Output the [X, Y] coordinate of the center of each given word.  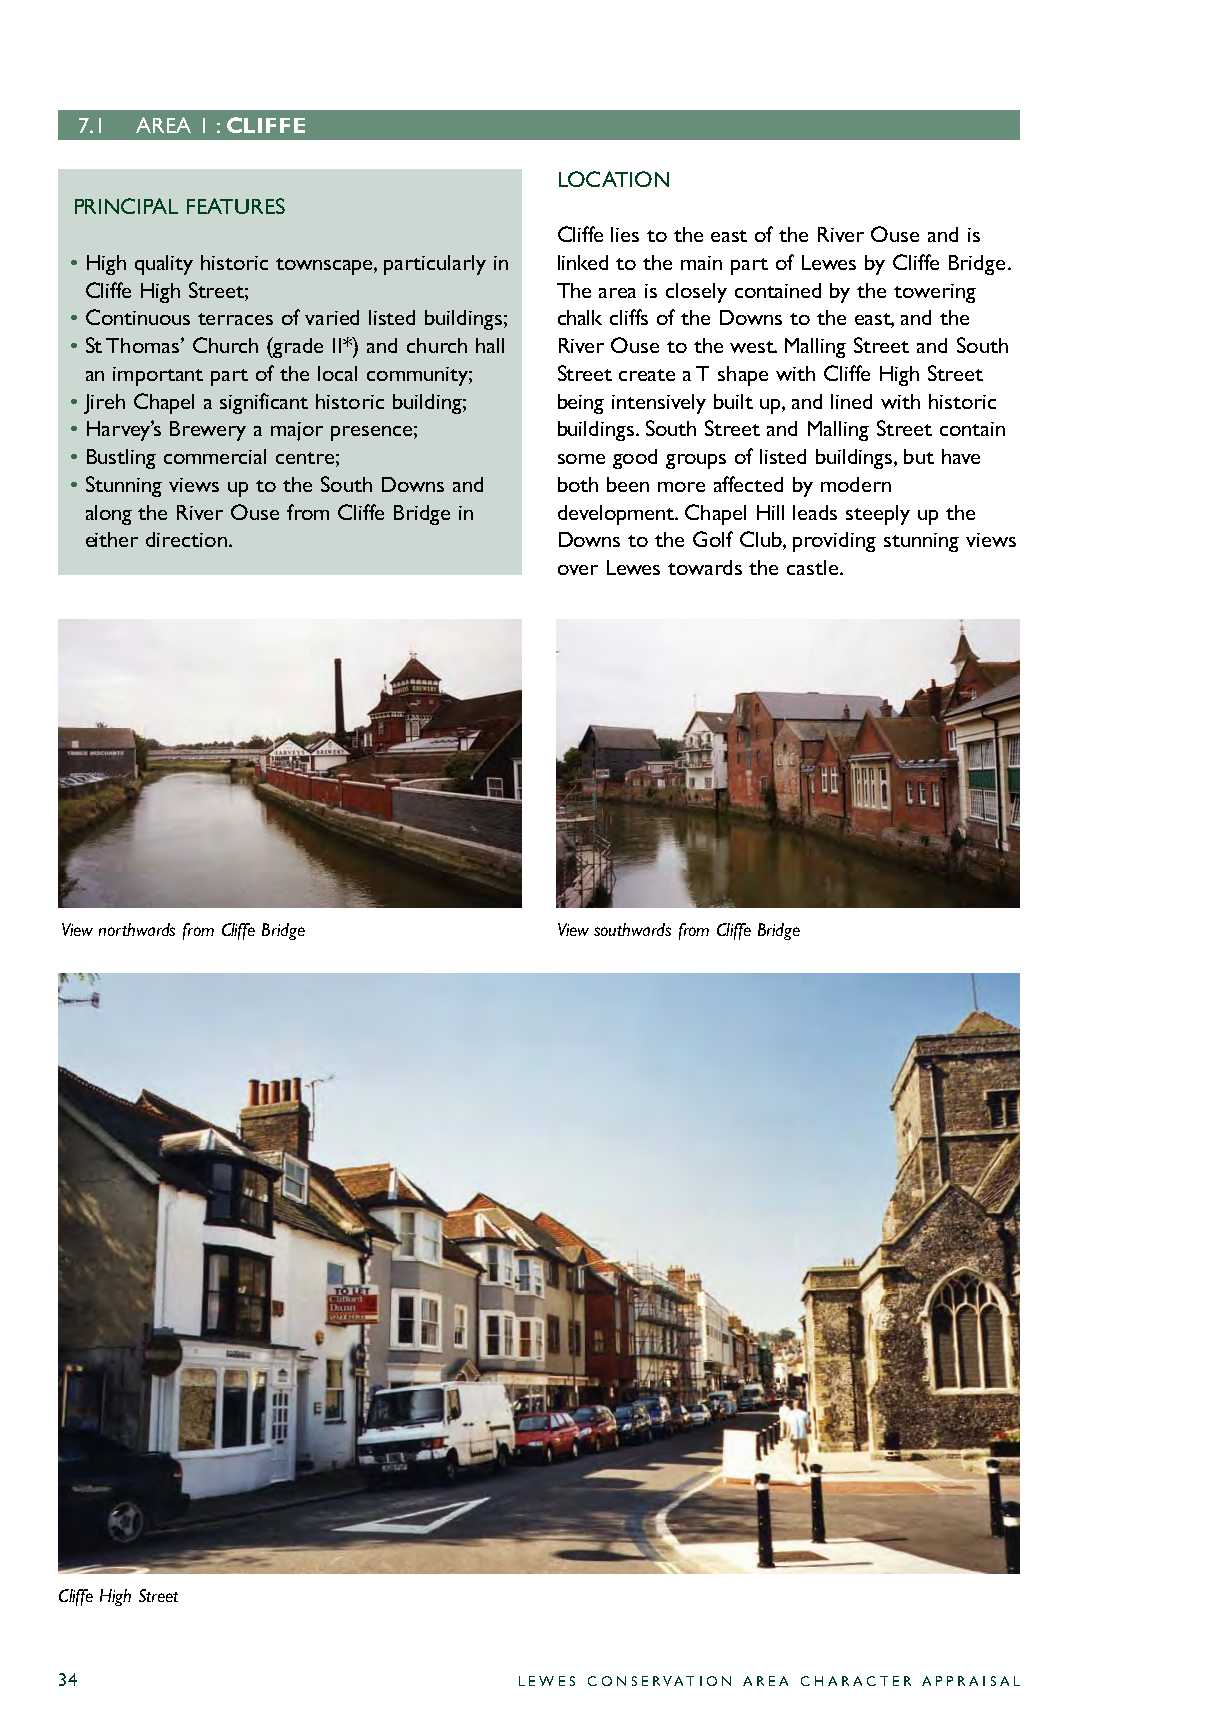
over [578, 570]
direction [186, 539]
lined [851, 401]
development [617, 515]
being [581, 404]
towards [705, 567]
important [158, 376]
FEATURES [236, 206]
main [701, 263]
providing [834, 542]
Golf [713, 539]
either [112, 539]
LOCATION [614, 179]
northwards [137, 929]
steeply [878, 515]
